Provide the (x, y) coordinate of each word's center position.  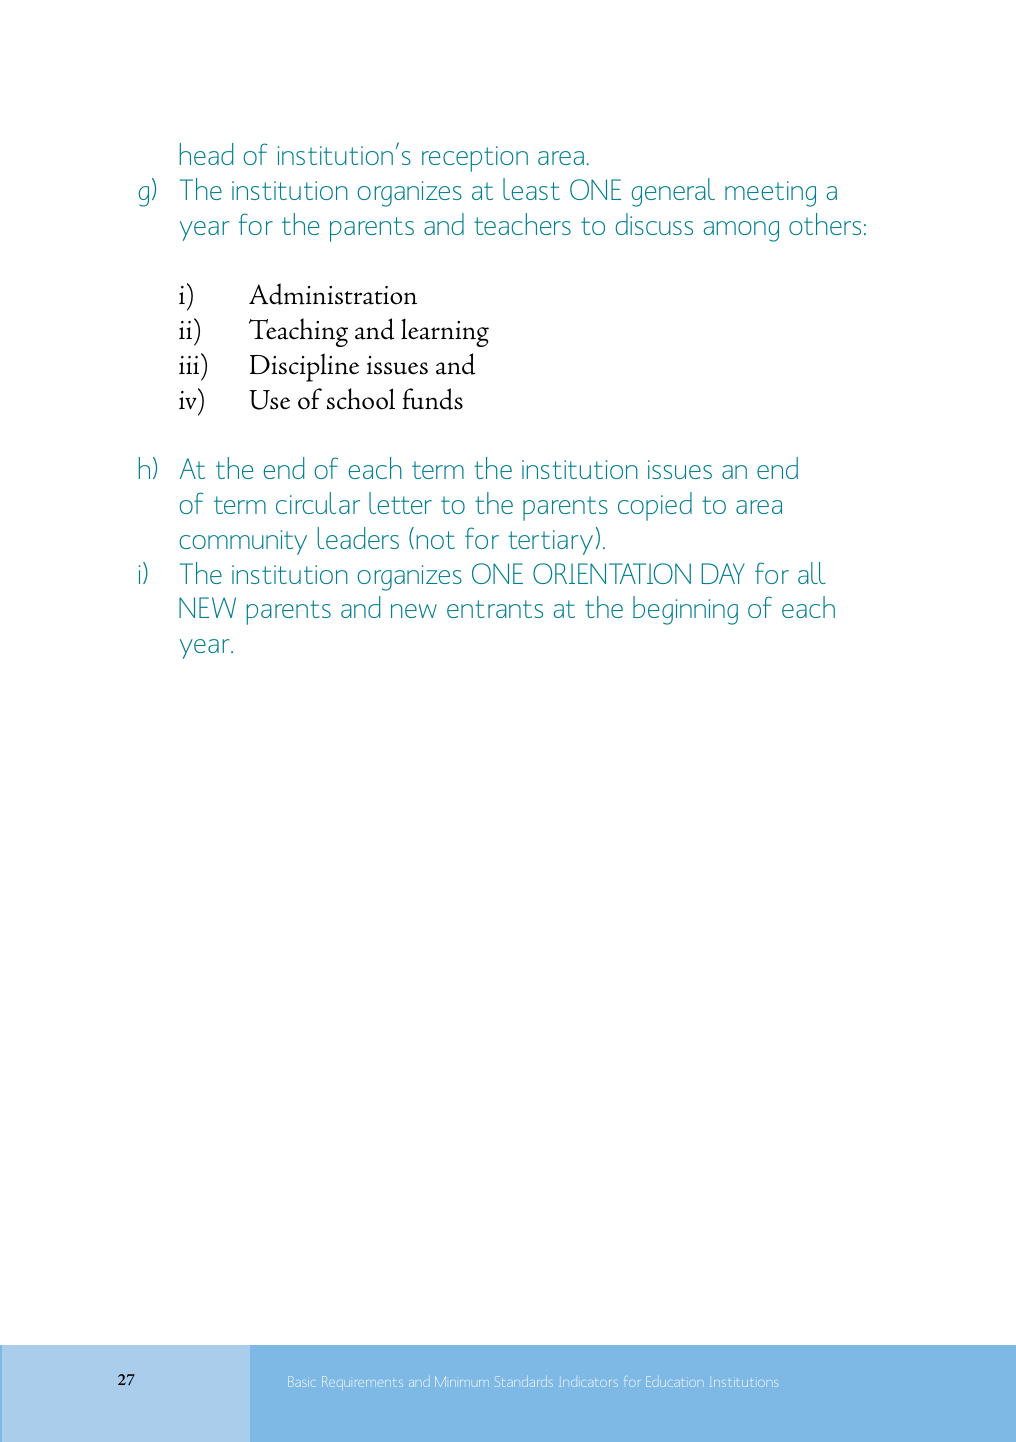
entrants (495, 609)
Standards (524, 1383)
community (243, 542)
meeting (770, 194)
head (206, 154)
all (812, 573)
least (531, 189)
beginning (685, 610)
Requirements (362, 1381)
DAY (723, 573)
